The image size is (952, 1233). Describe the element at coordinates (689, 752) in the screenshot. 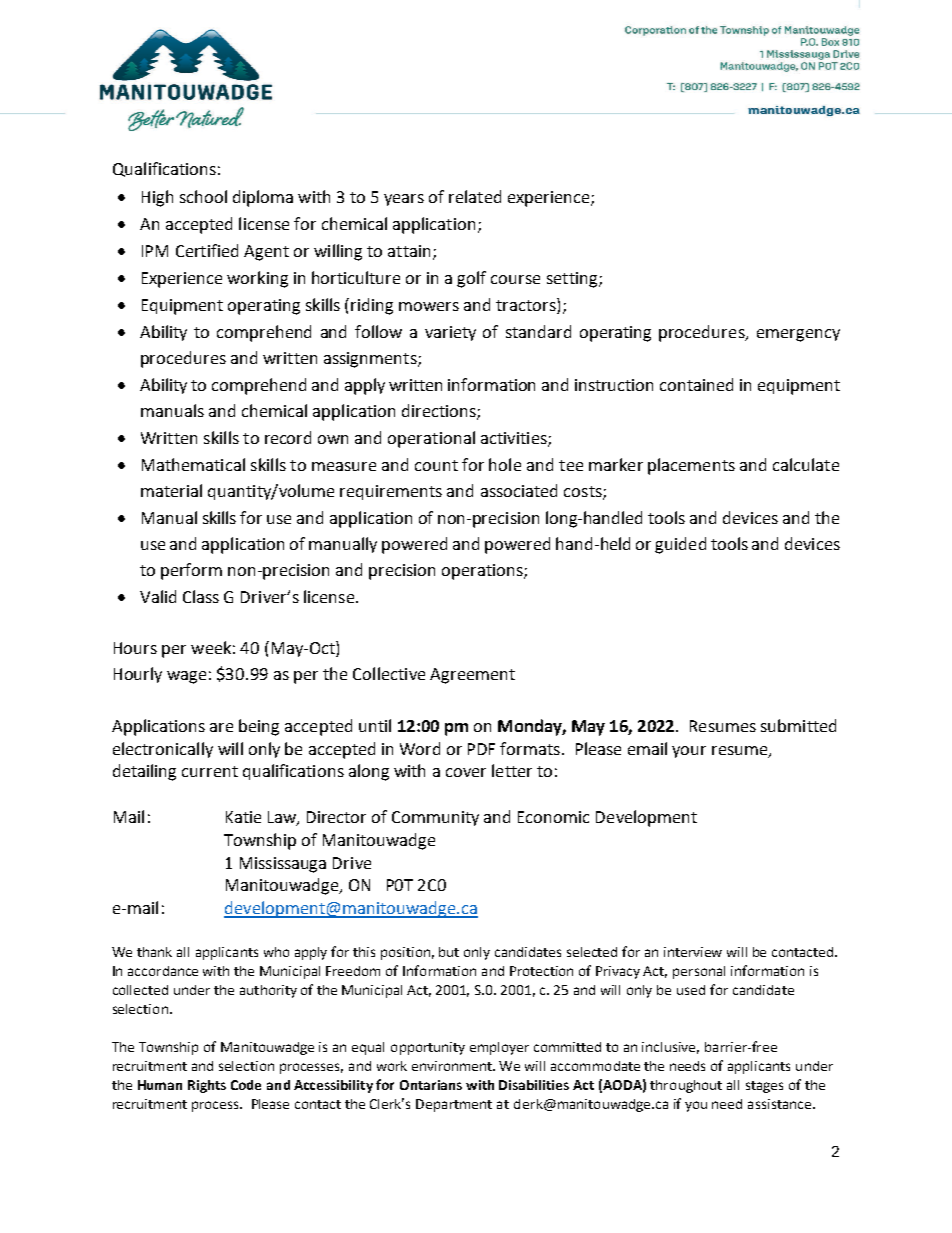

I see `your` at that location.
